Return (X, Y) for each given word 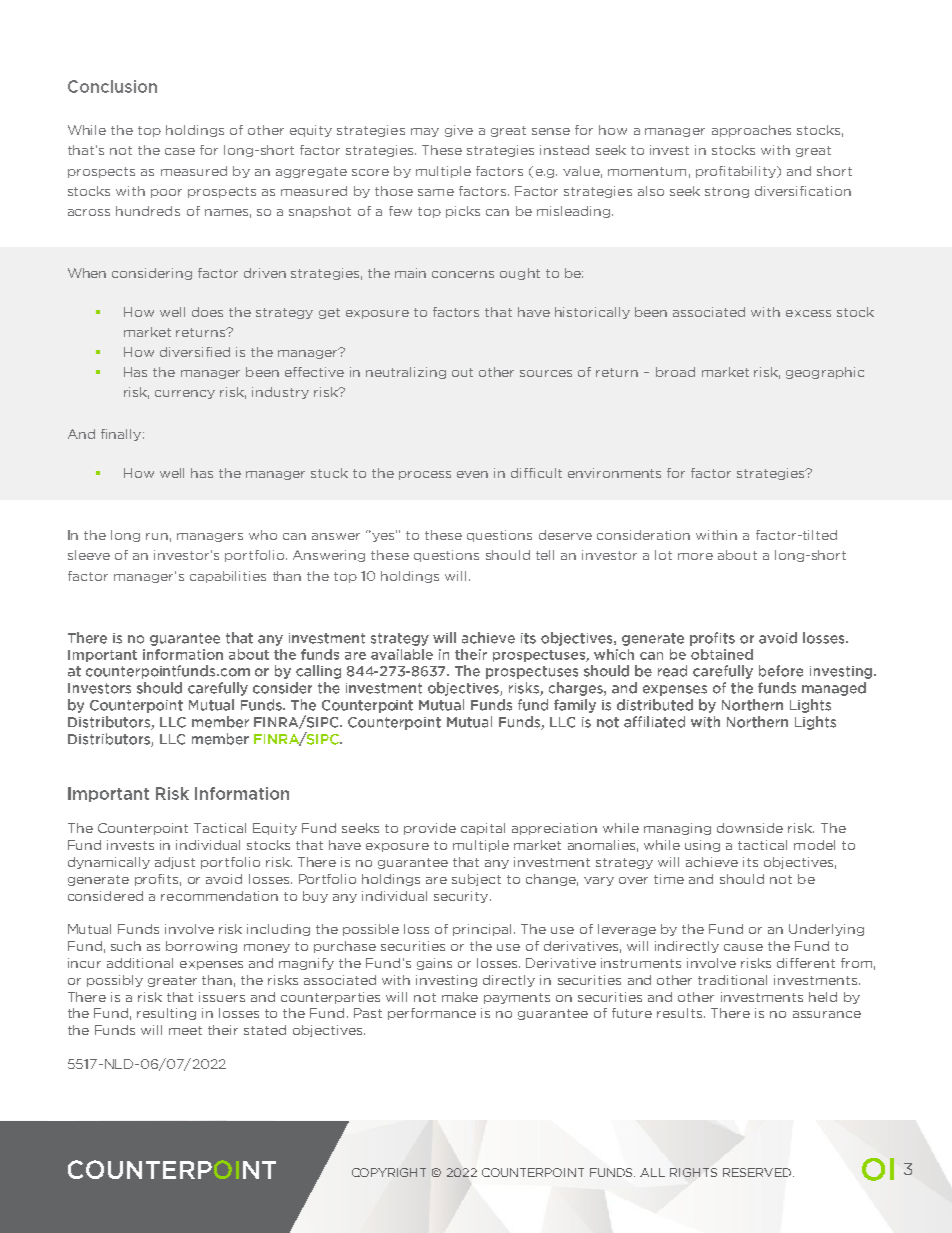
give (459, 131)
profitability (737, 172)
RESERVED (757, 1172)
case (180, 151)
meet (185, 1030)
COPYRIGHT (389, 1172)
